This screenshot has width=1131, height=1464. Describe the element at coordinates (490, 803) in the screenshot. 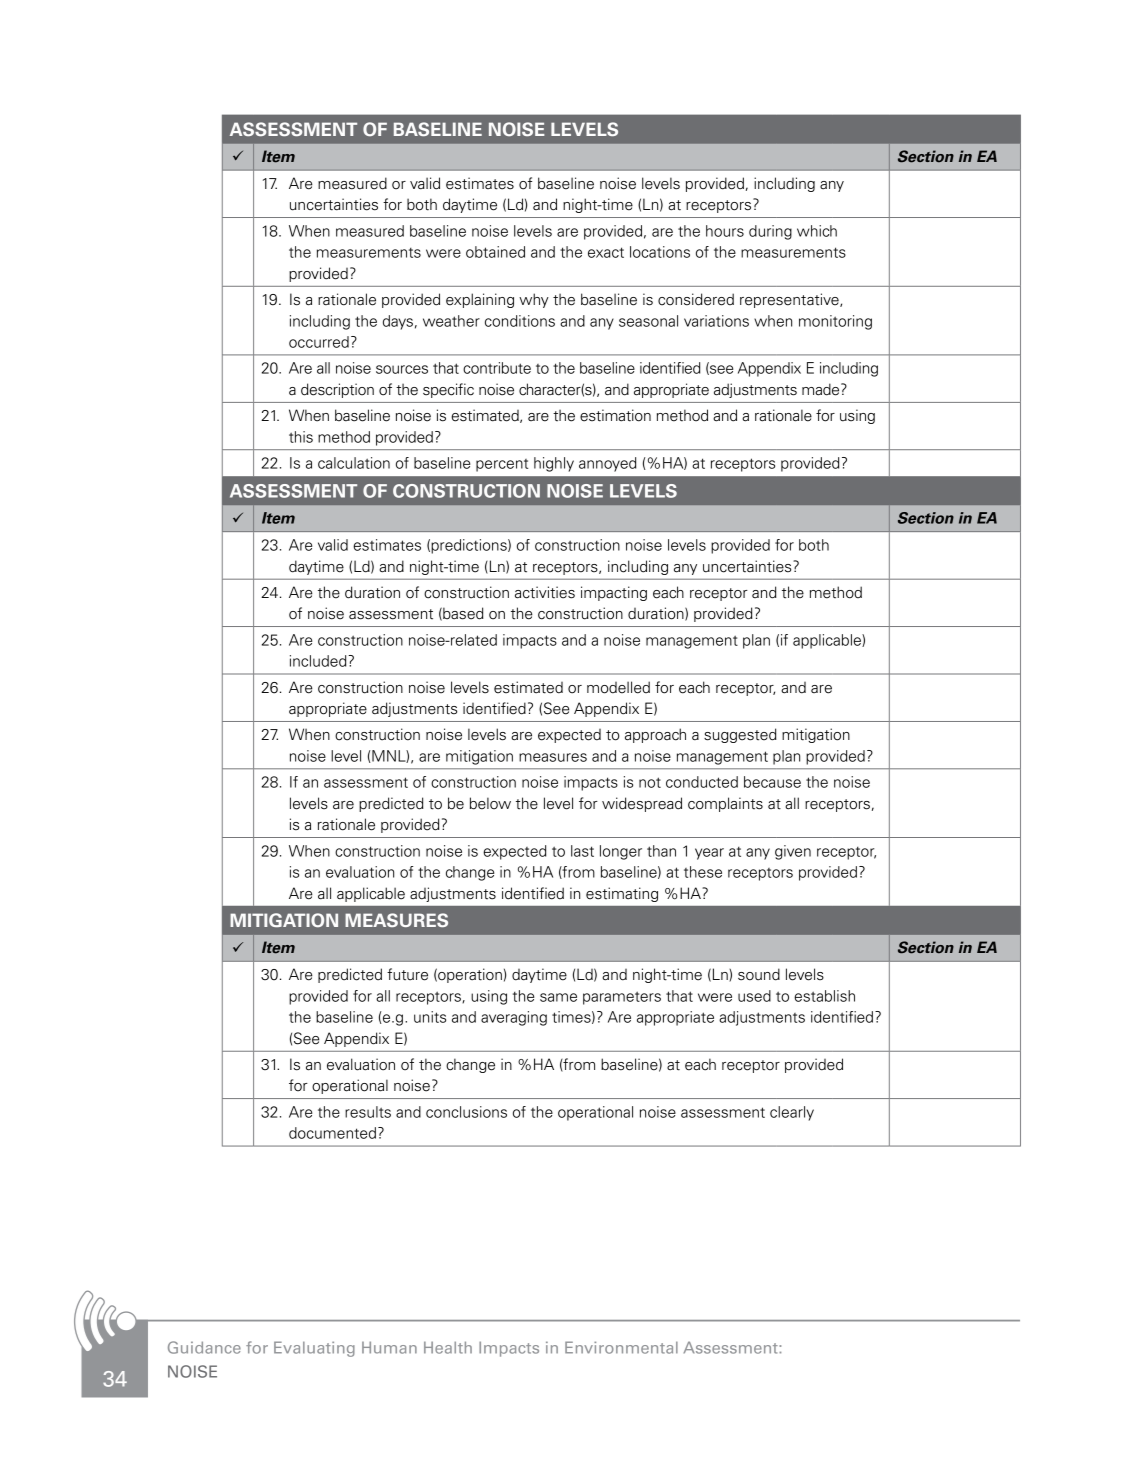

I see `below` at that location.
